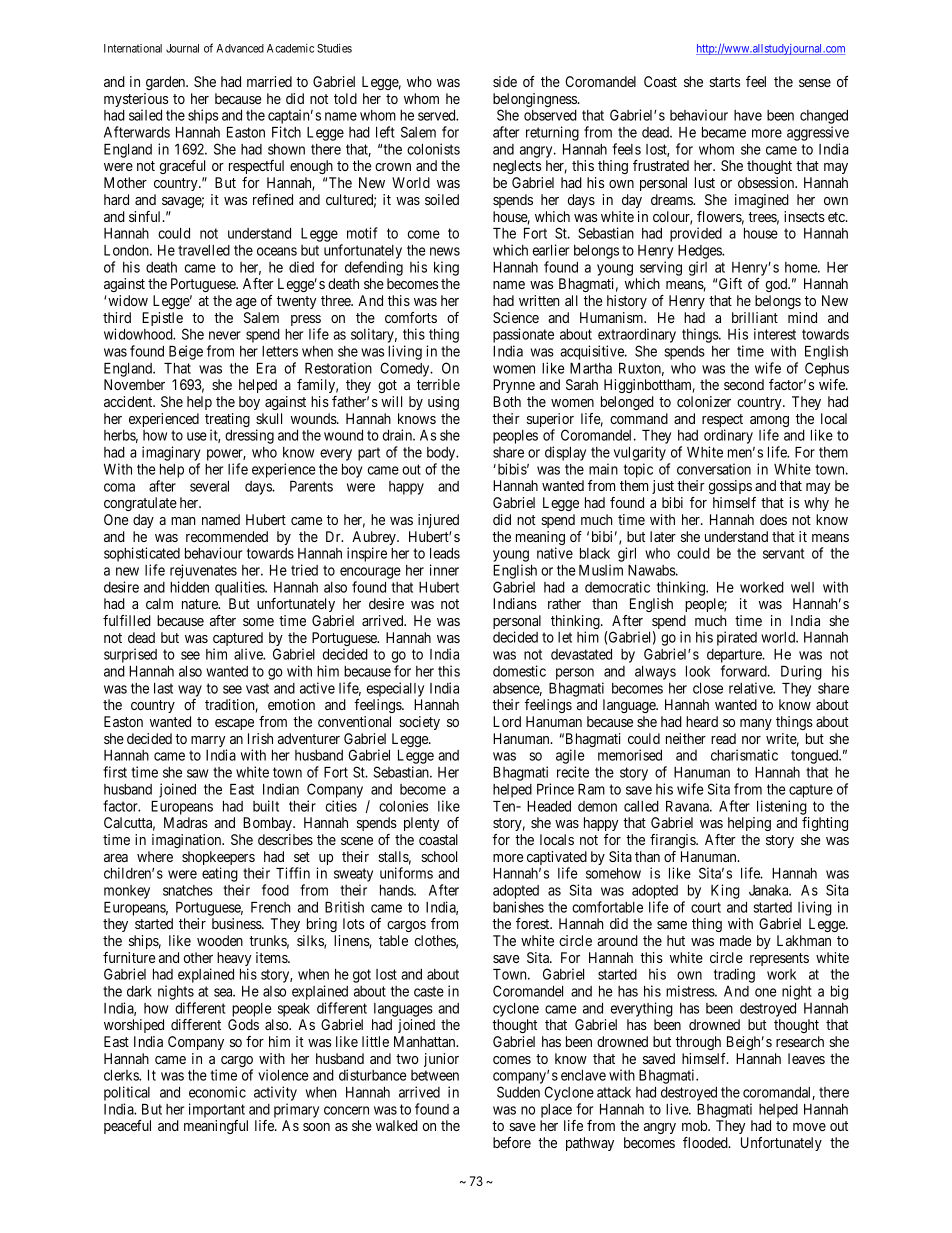 The width and height of the screenshot is (952, 1233). What do you see at coordinates (217, 1110) in the screenshot?
I see `important` at bounding box center [217, 1110].
